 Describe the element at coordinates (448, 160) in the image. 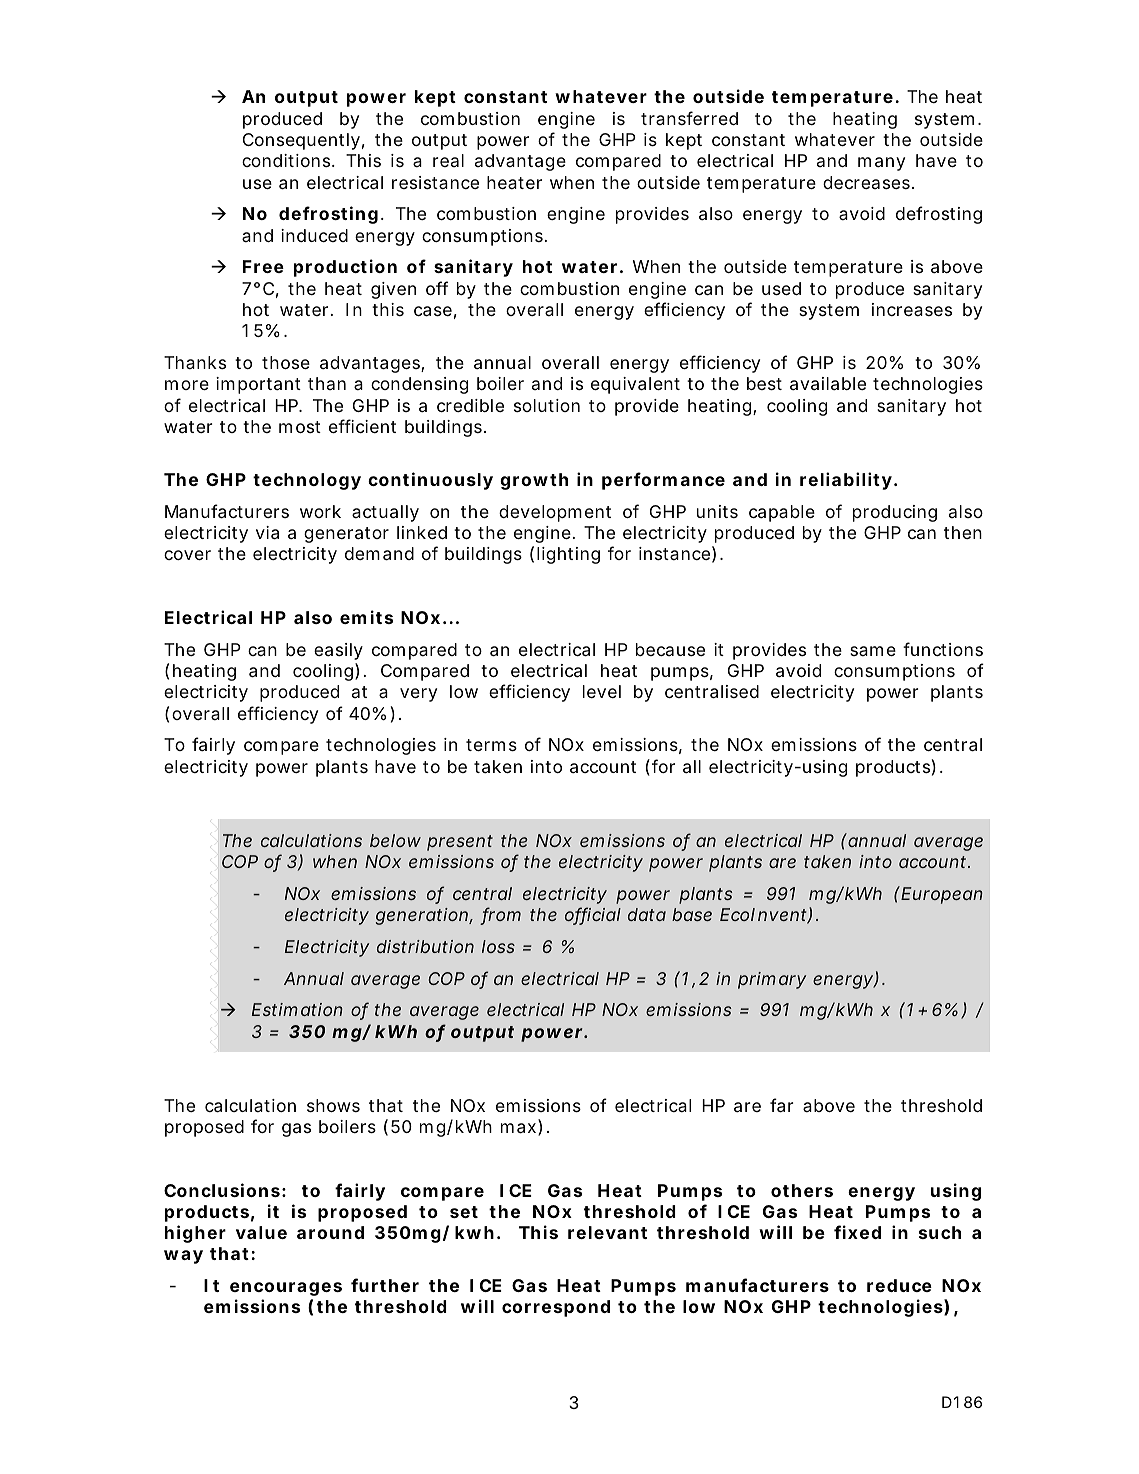

I see `real` at that location.
